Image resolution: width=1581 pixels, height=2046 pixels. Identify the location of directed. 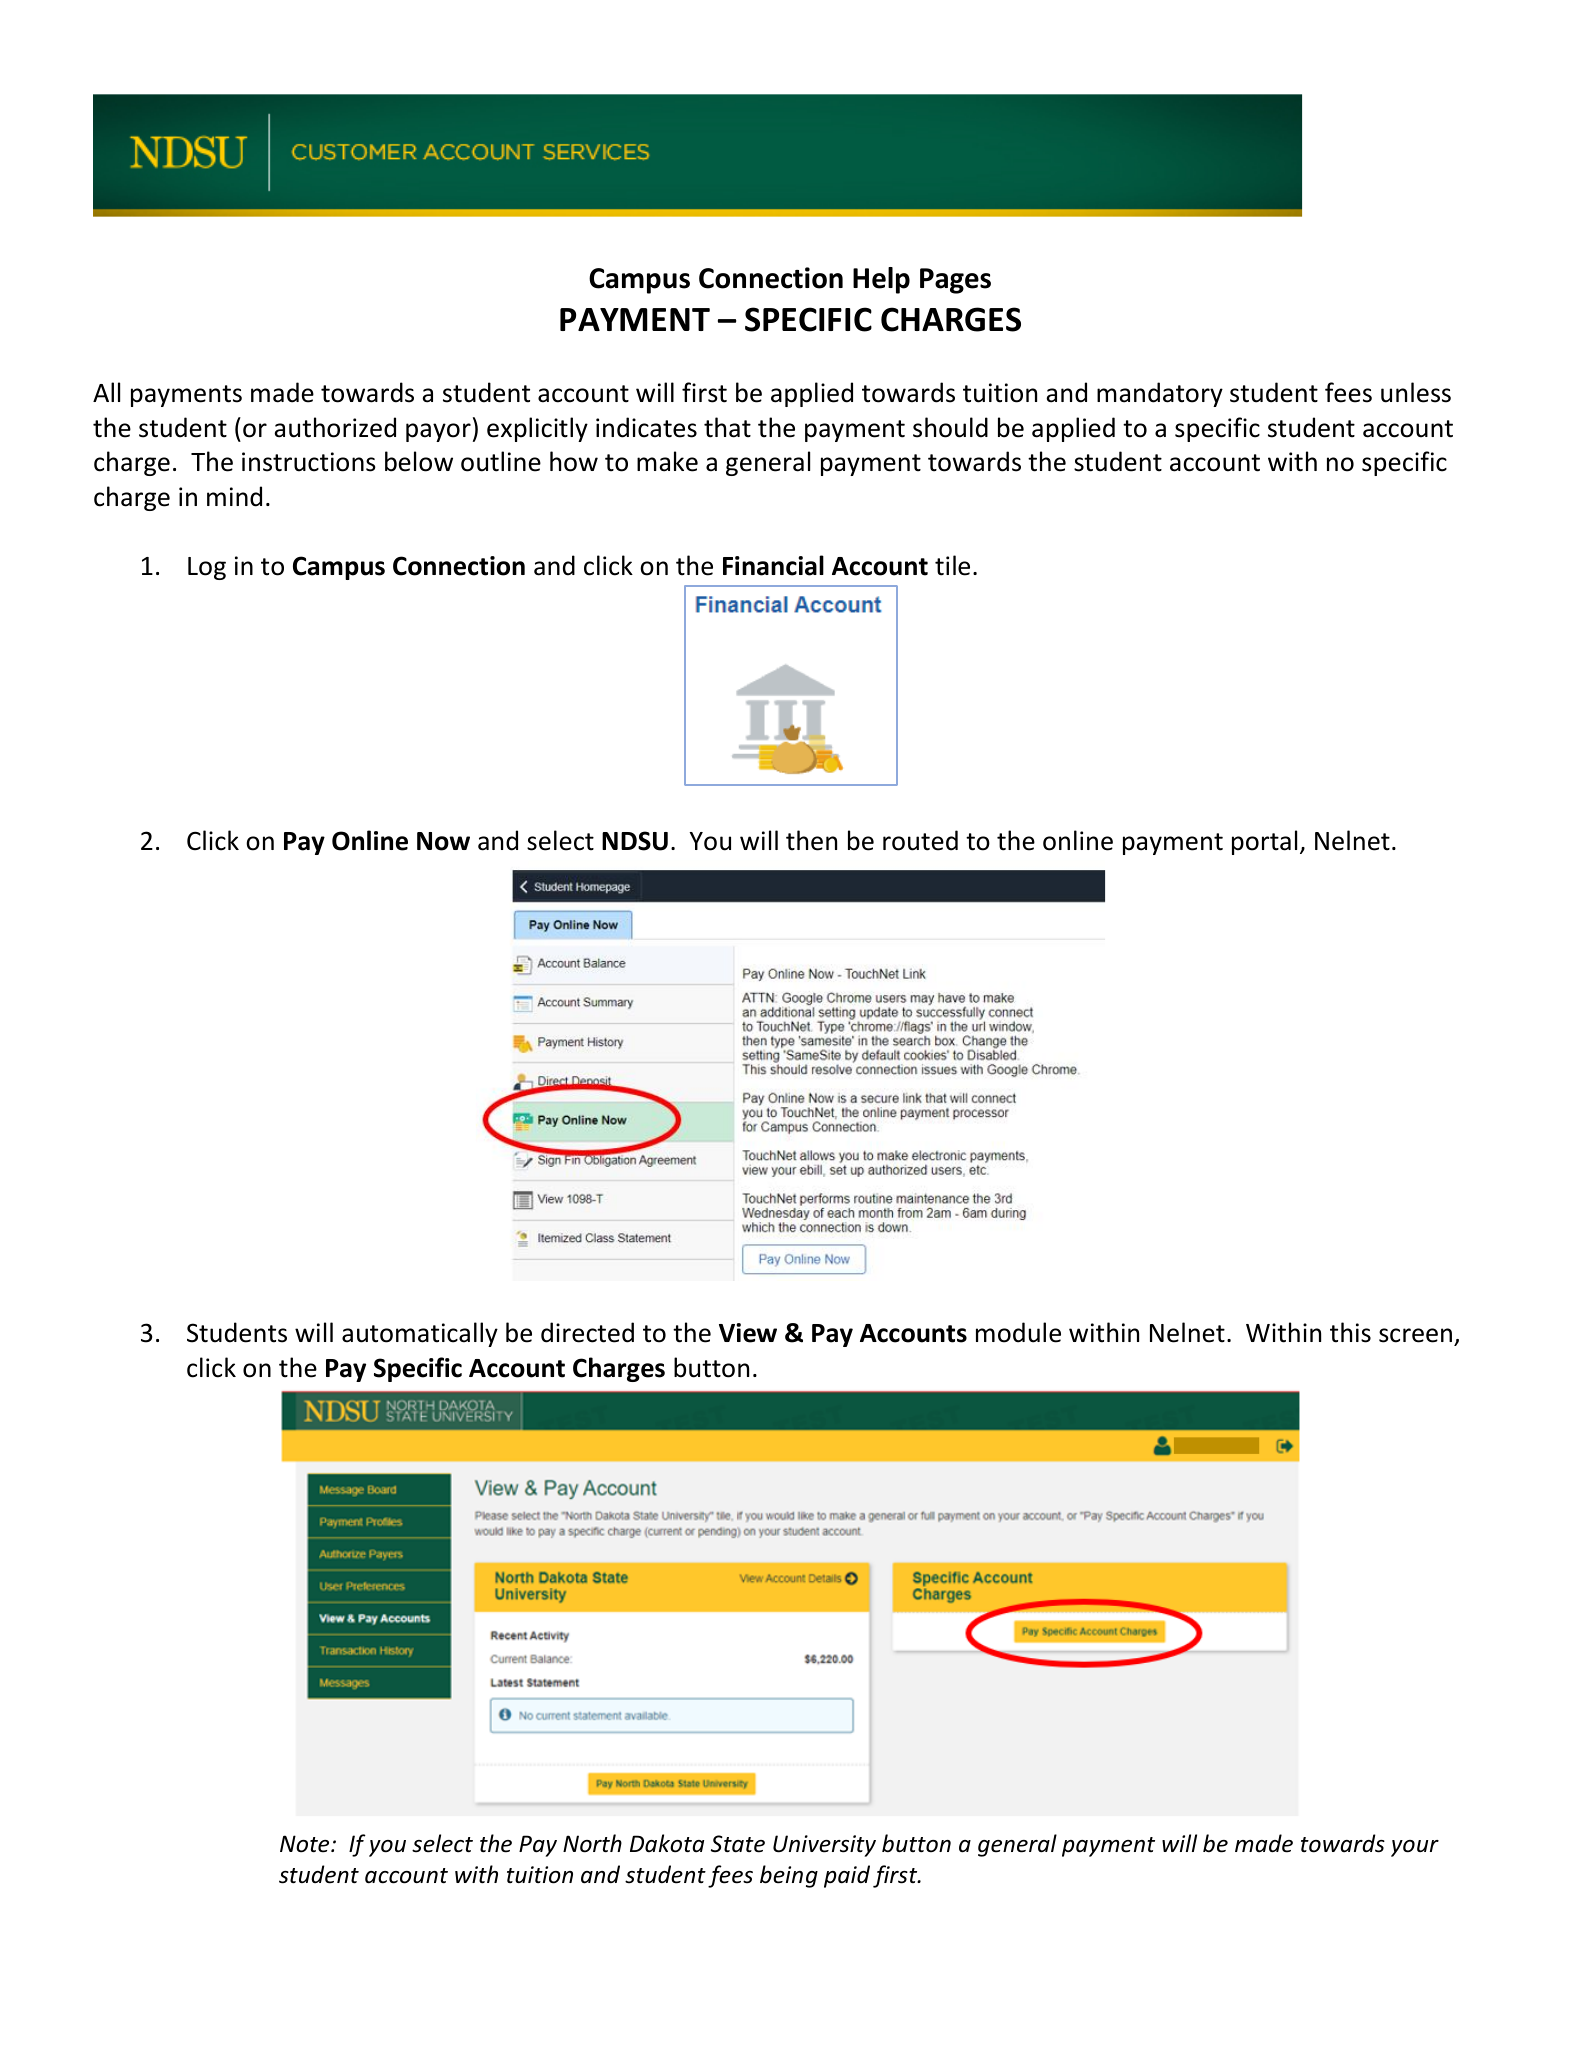
(587, 1332).
